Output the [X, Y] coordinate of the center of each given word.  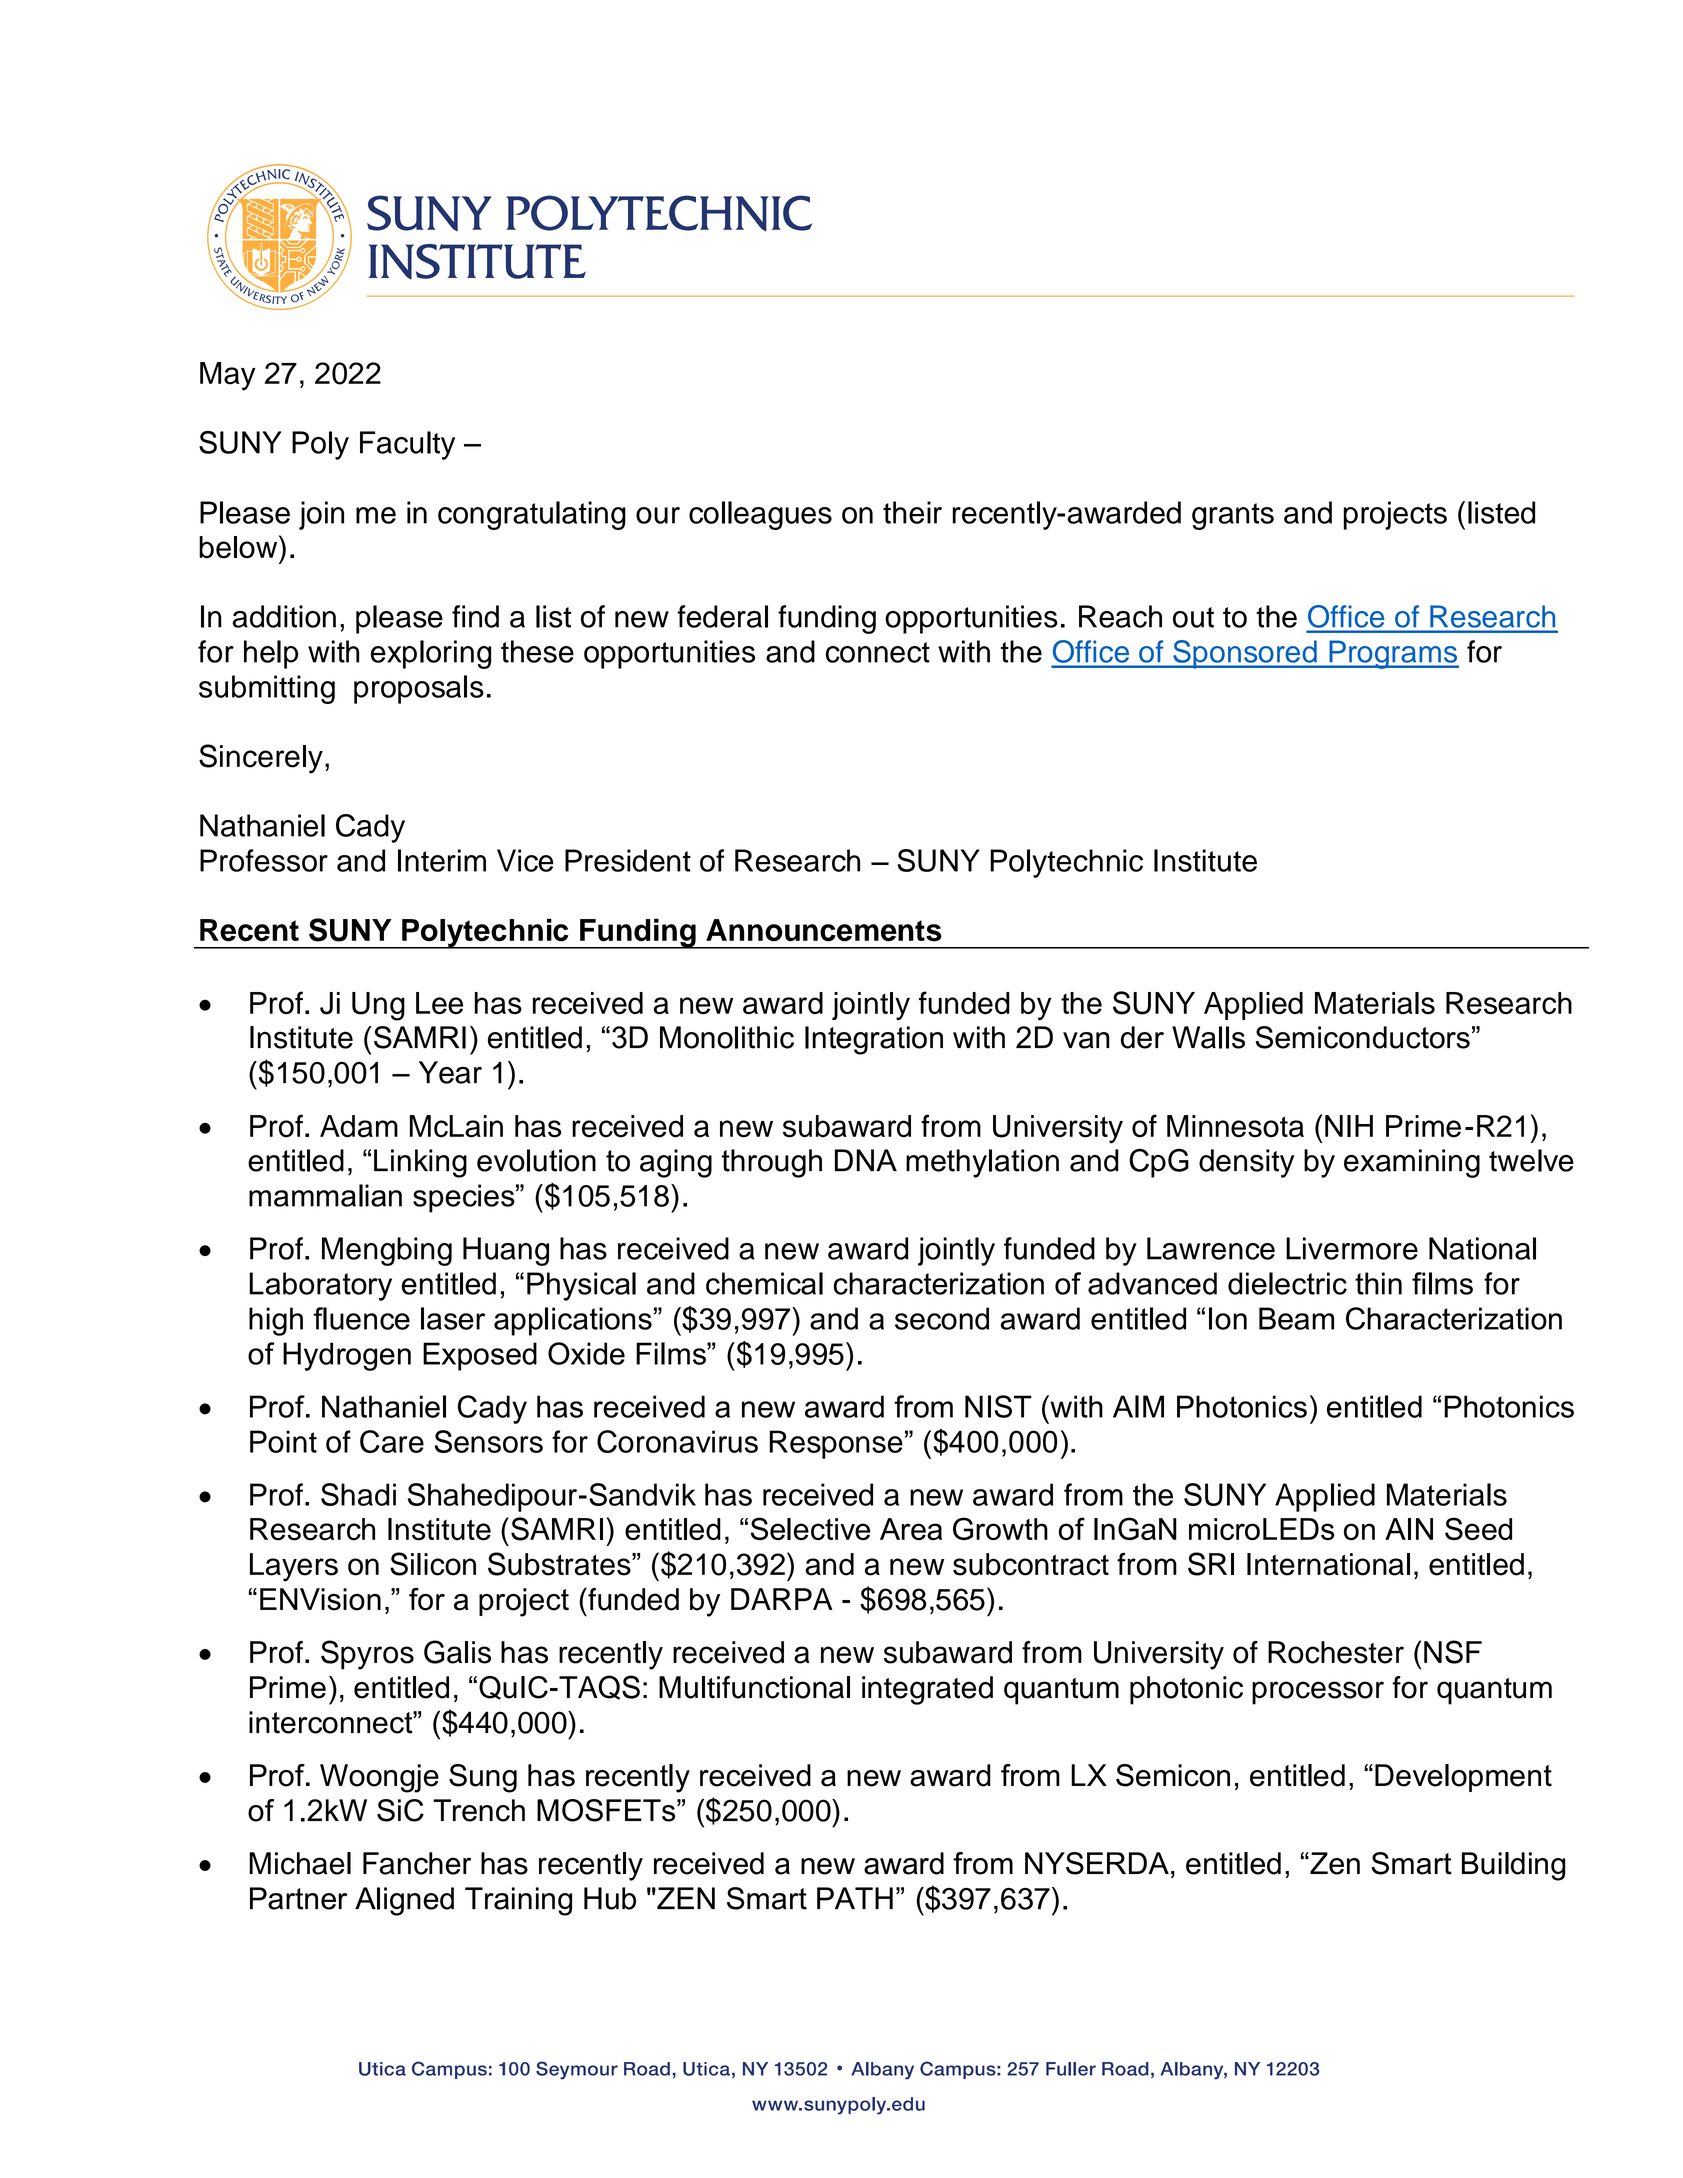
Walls [1208, 1037]
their [912, 512]
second [942, 1318]
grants [1233, 516]
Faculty [407, 445]
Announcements [824, 930]
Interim [442, 860]
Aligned [404, 1901]
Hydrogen [347, 1356]
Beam [1296, 1318]
